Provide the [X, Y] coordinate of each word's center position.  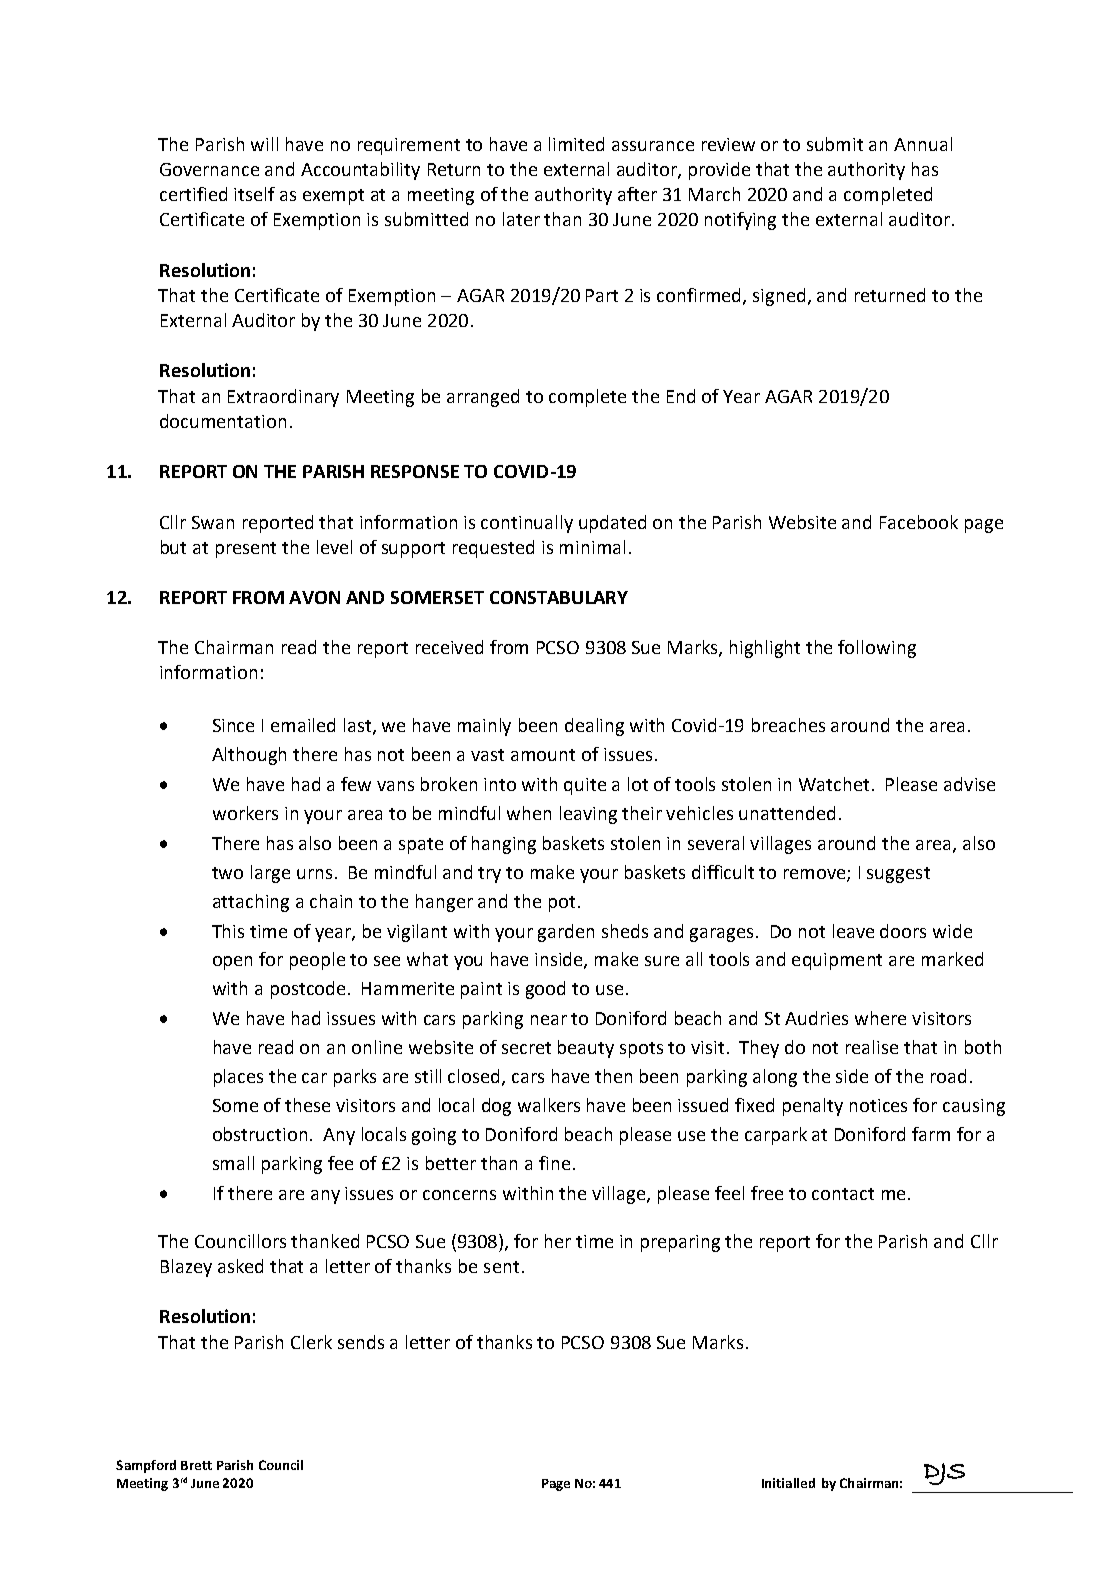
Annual [923, 144]
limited [576, 144]
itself [254, 194]
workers [245, 813]
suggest [898, 875]
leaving [588, 815]
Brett [196, 1465]
